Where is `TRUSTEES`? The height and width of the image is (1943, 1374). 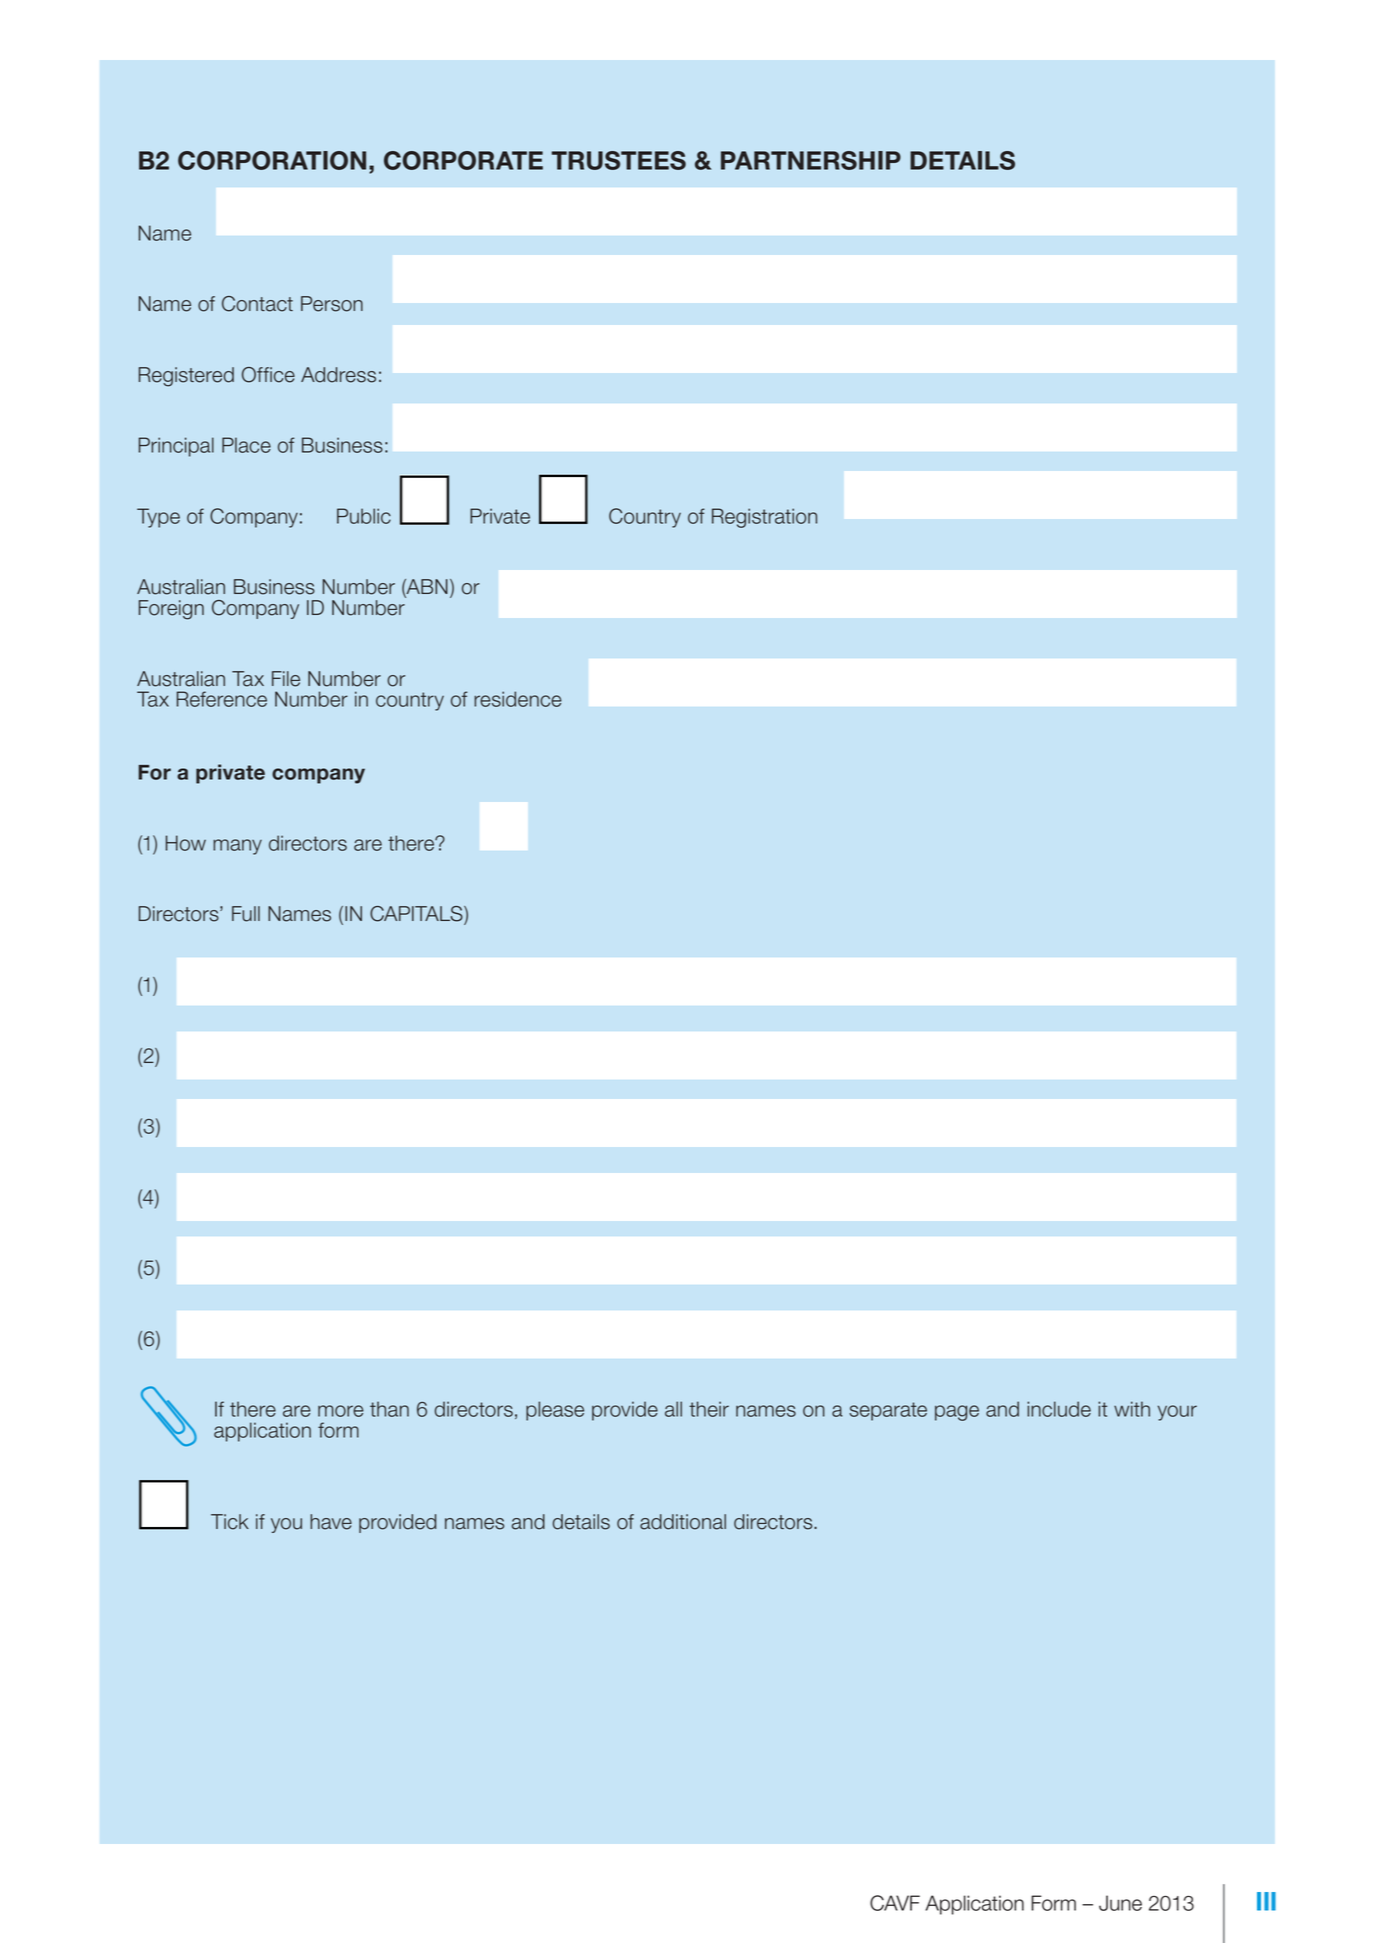 TRUSTEES is located at coordinates (619, 160).
